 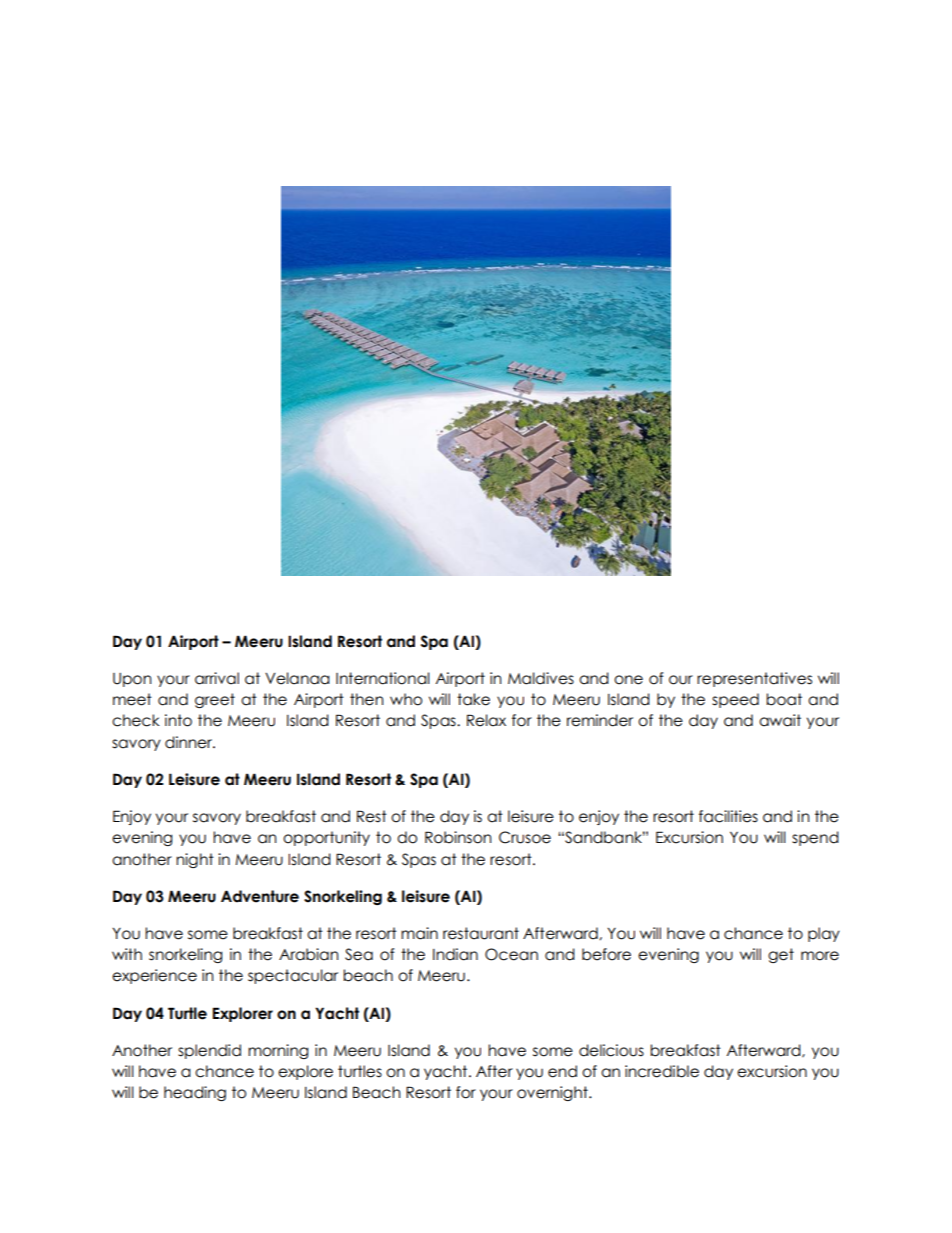 I want to click on Indian, so click(x=455, y=954).
